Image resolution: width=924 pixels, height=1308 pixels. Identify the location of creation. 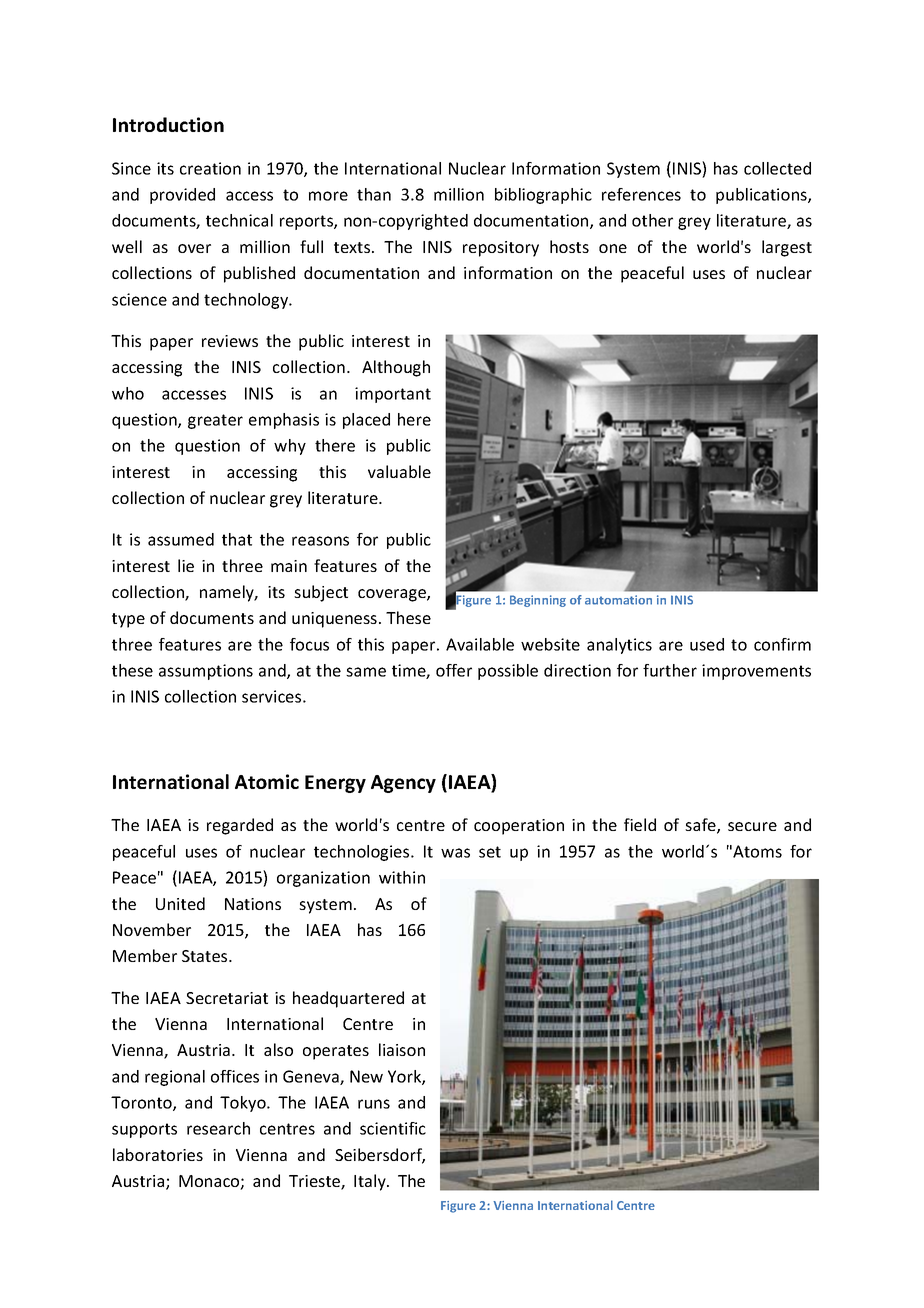
(210, 168).
